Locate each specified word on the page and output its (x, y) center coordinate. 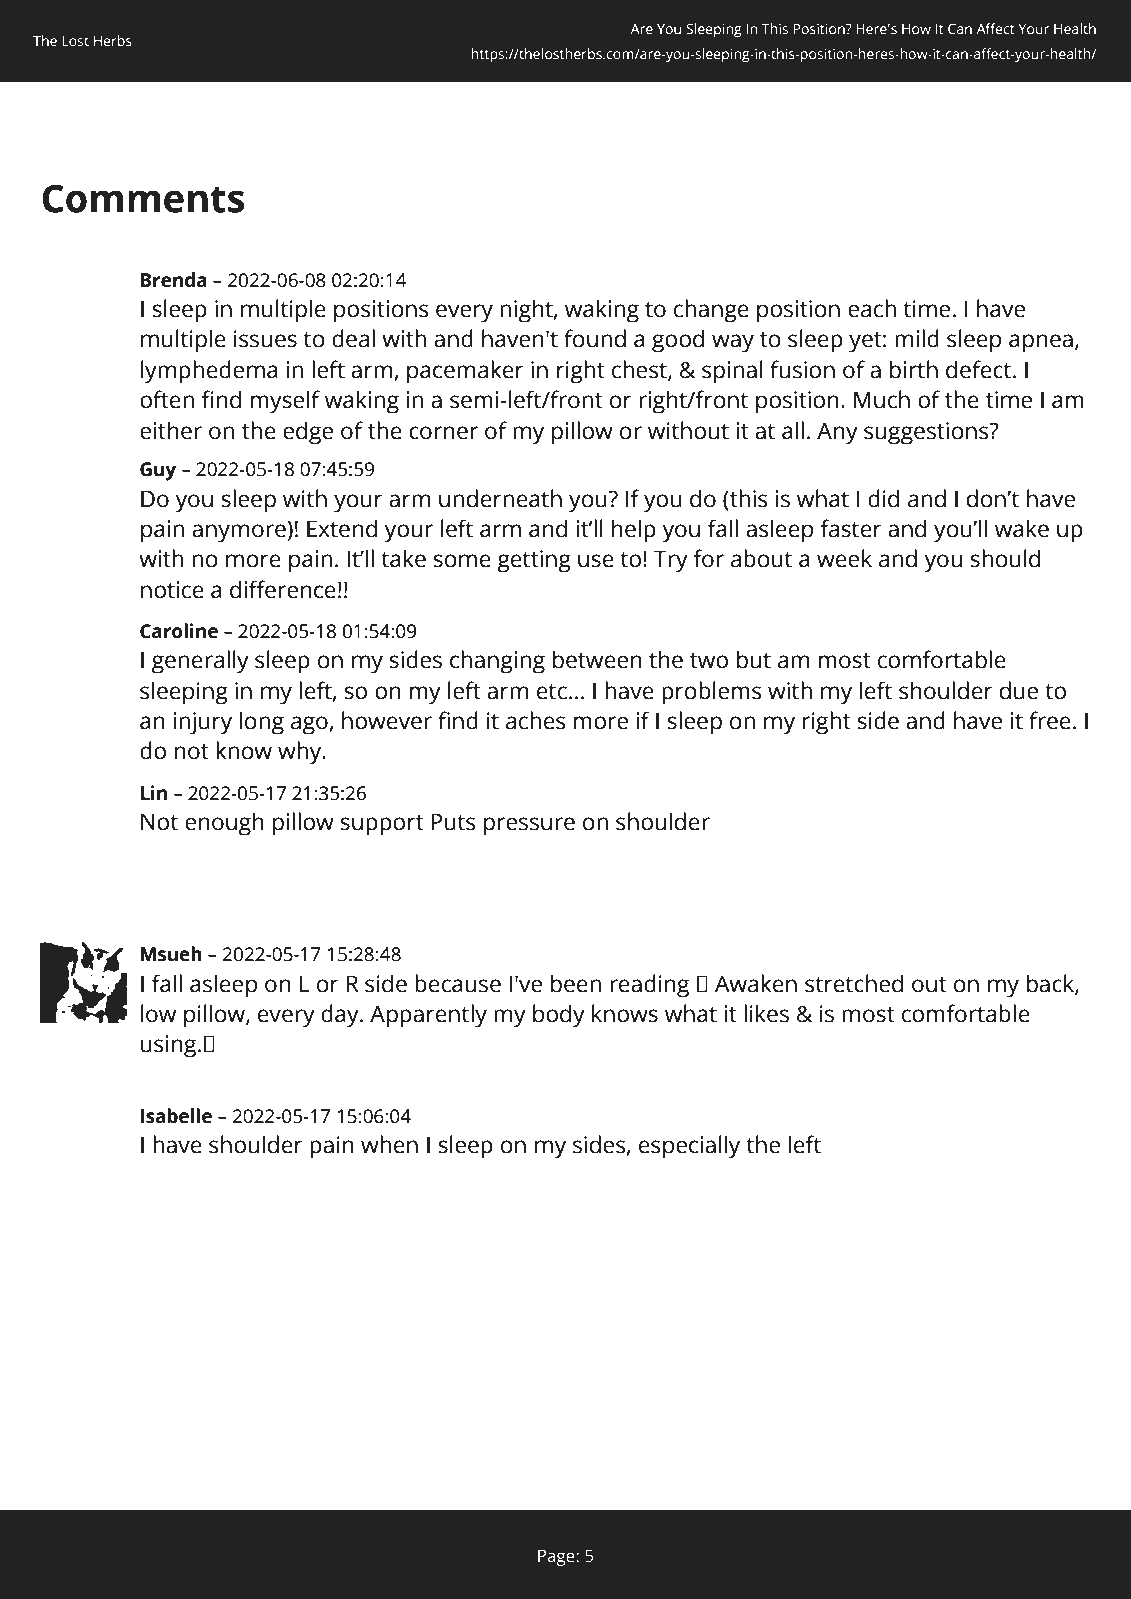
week (844, 558)
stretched (854, 983)
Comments (143, 198)
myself (285, 402)
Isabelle (176, 1116)
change (711, 311)
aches (536, 720)
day (341, 1016)
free (1050, 720)
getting (534, 561)
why (301, 753)
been (576, 983)
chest (640, 370)
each (872, 308)
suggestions (927, 433)
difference (283, 589)
